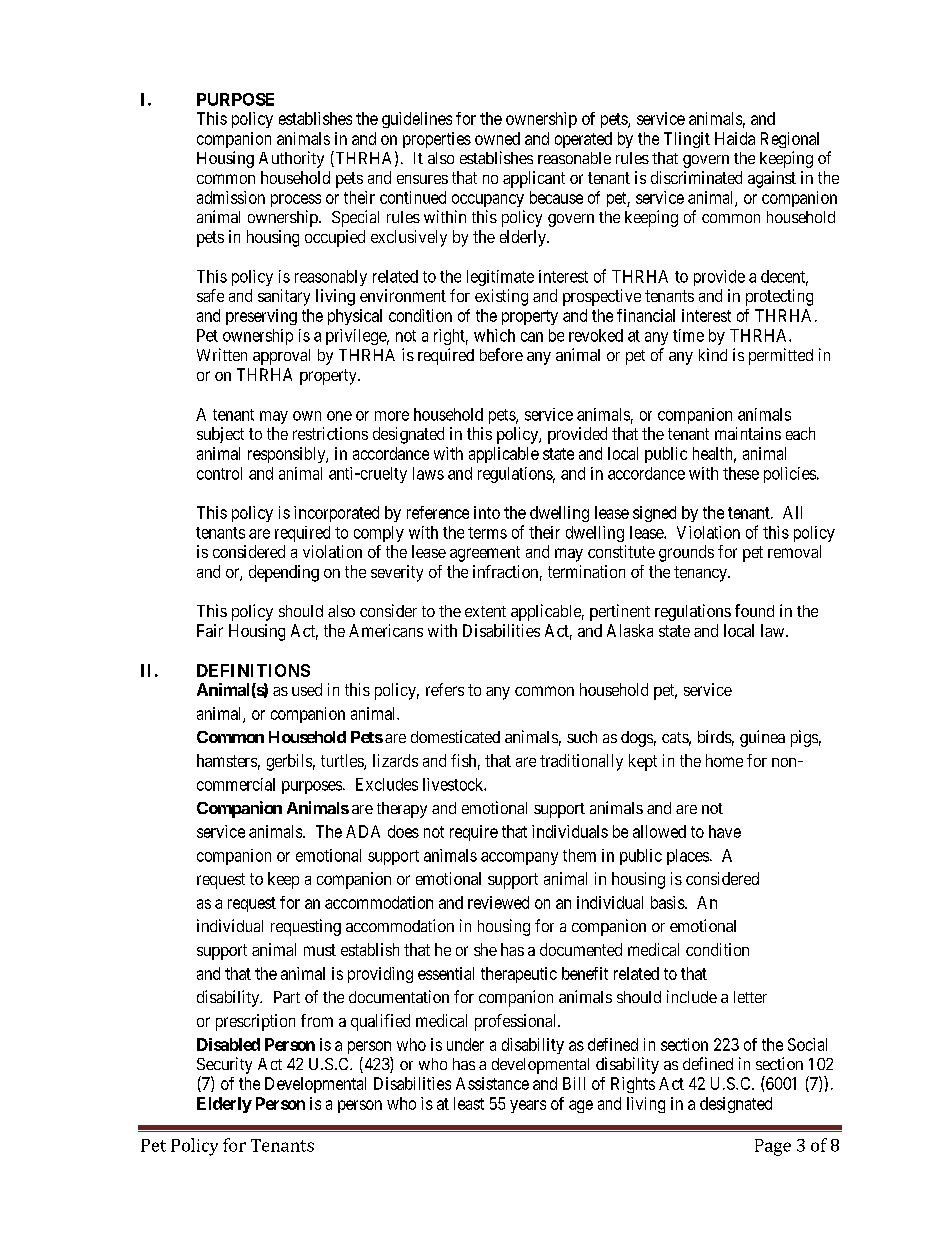 The width and height of the page is (952, 1233). I want to click on Authority, so click(291, 159).
